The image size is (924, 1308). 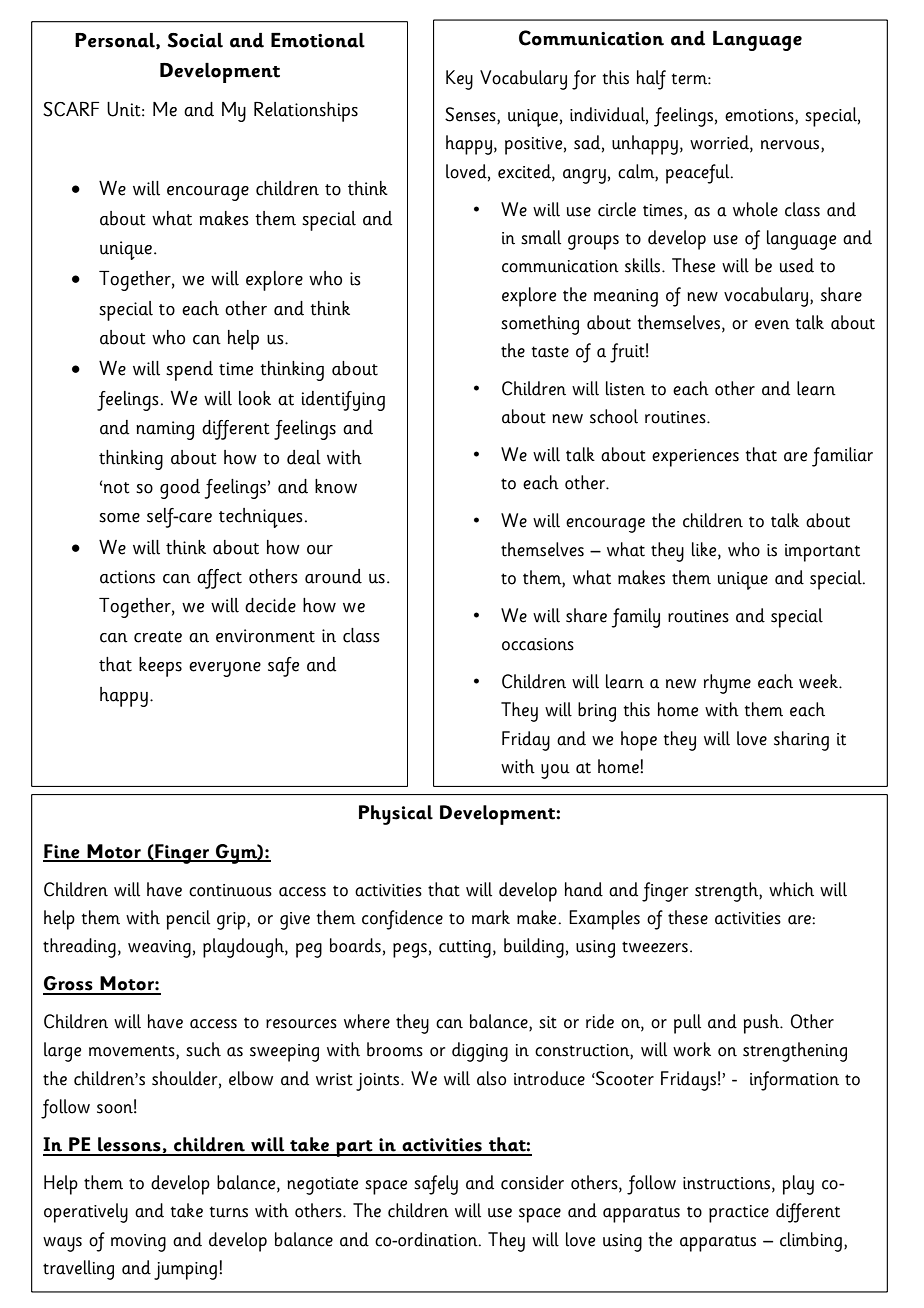 What do you see at coordinates (160, 667) in the screenshot?
I see `keeps` at bounding box center [160, 667].
